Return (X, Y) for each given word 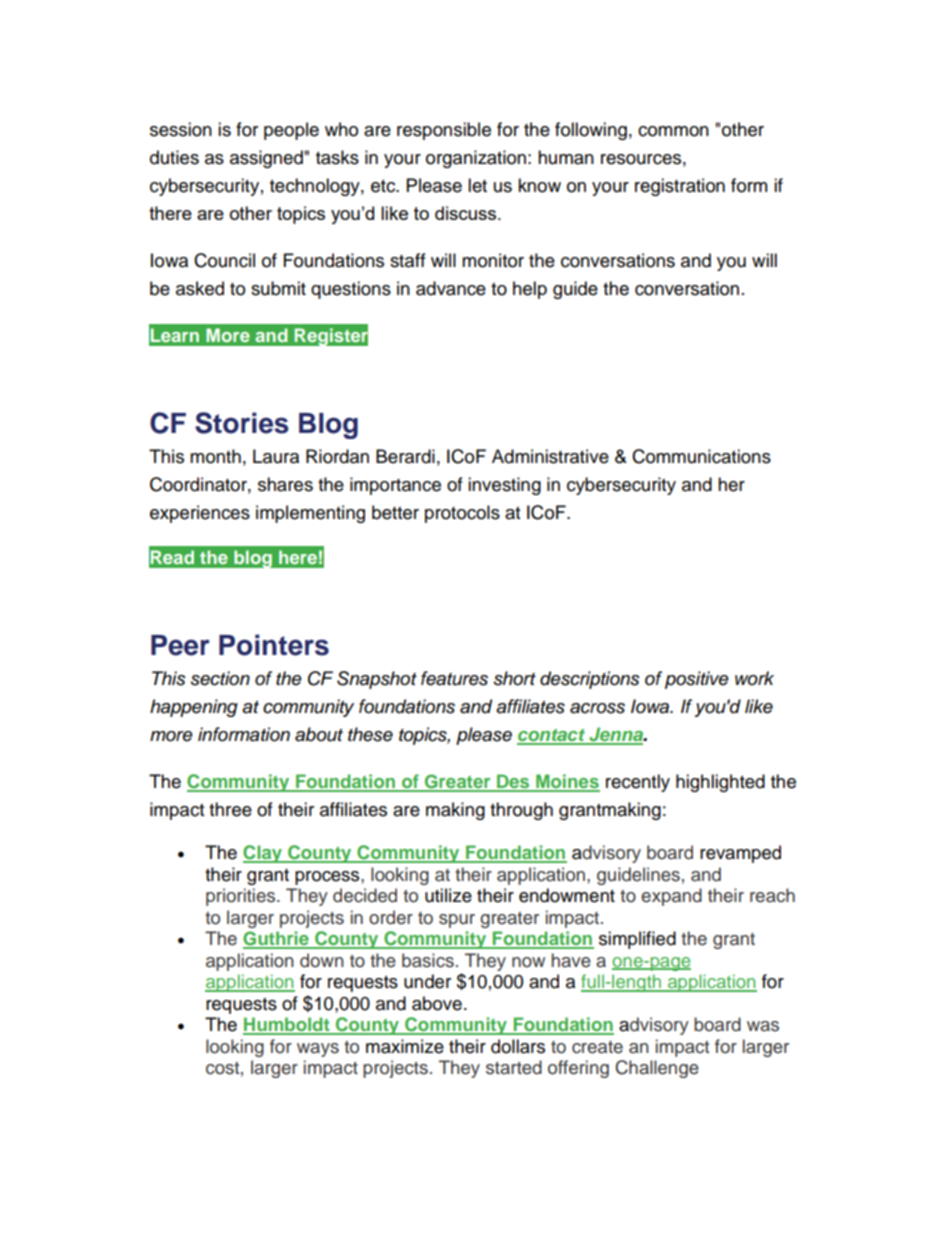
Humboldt (287, 1025)
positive (697, 680)
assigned (266, 159)
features (454, 678)
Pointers (274, 645)
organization (476, 159)
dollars (518, 1046)
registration (680, 187)
